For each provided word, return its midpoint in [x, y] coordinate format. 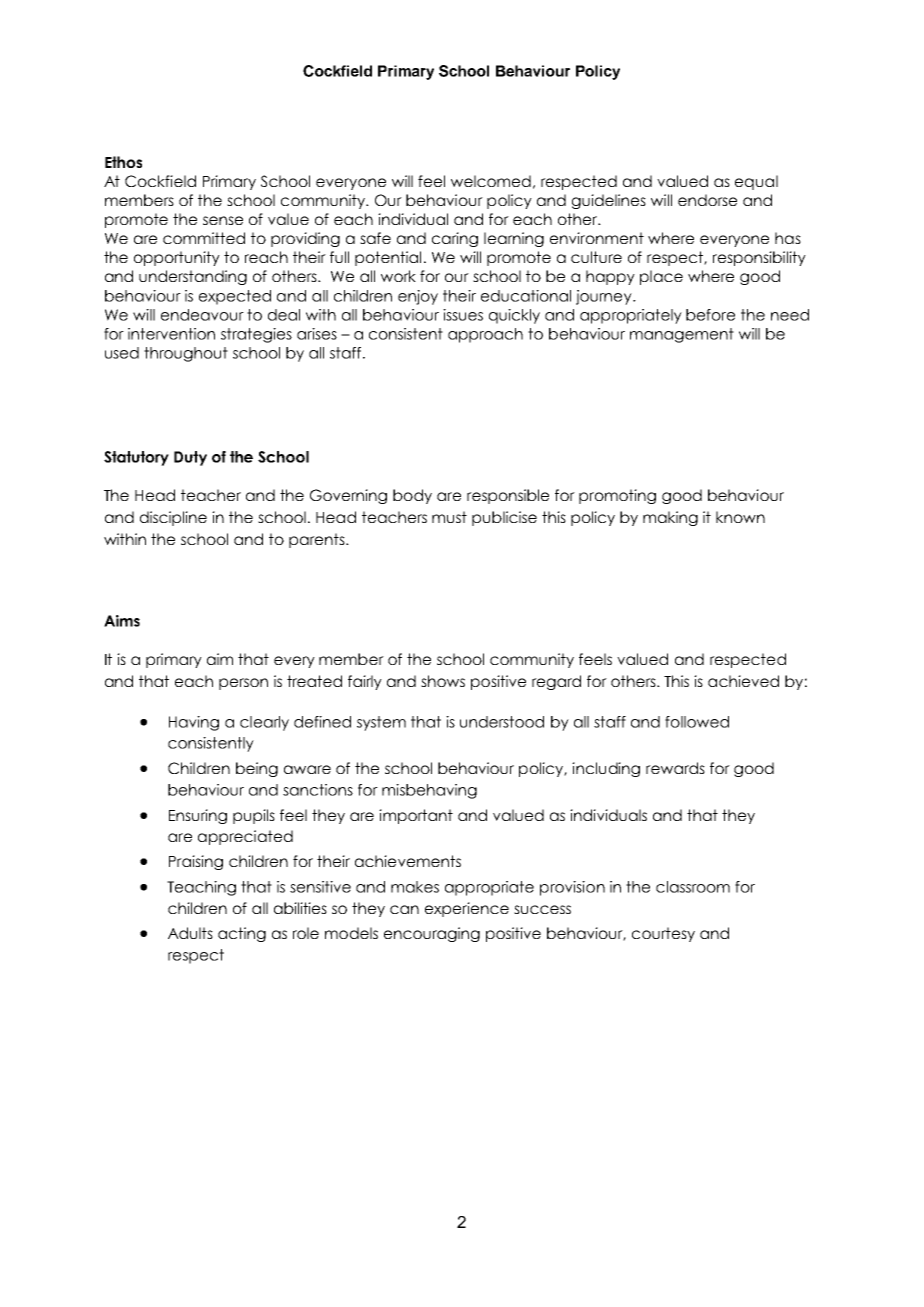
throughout [186, 354]
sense [223, 220]
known [740, 517]
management [682, 335]
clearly [264, 723]
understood [502, 722]
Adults [190, 933]
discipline [173, 518]
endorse [707, 200]
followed [697, 722]
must [449, 517]
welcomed [491, 181]
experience [467, 909]
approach [485, 335]
